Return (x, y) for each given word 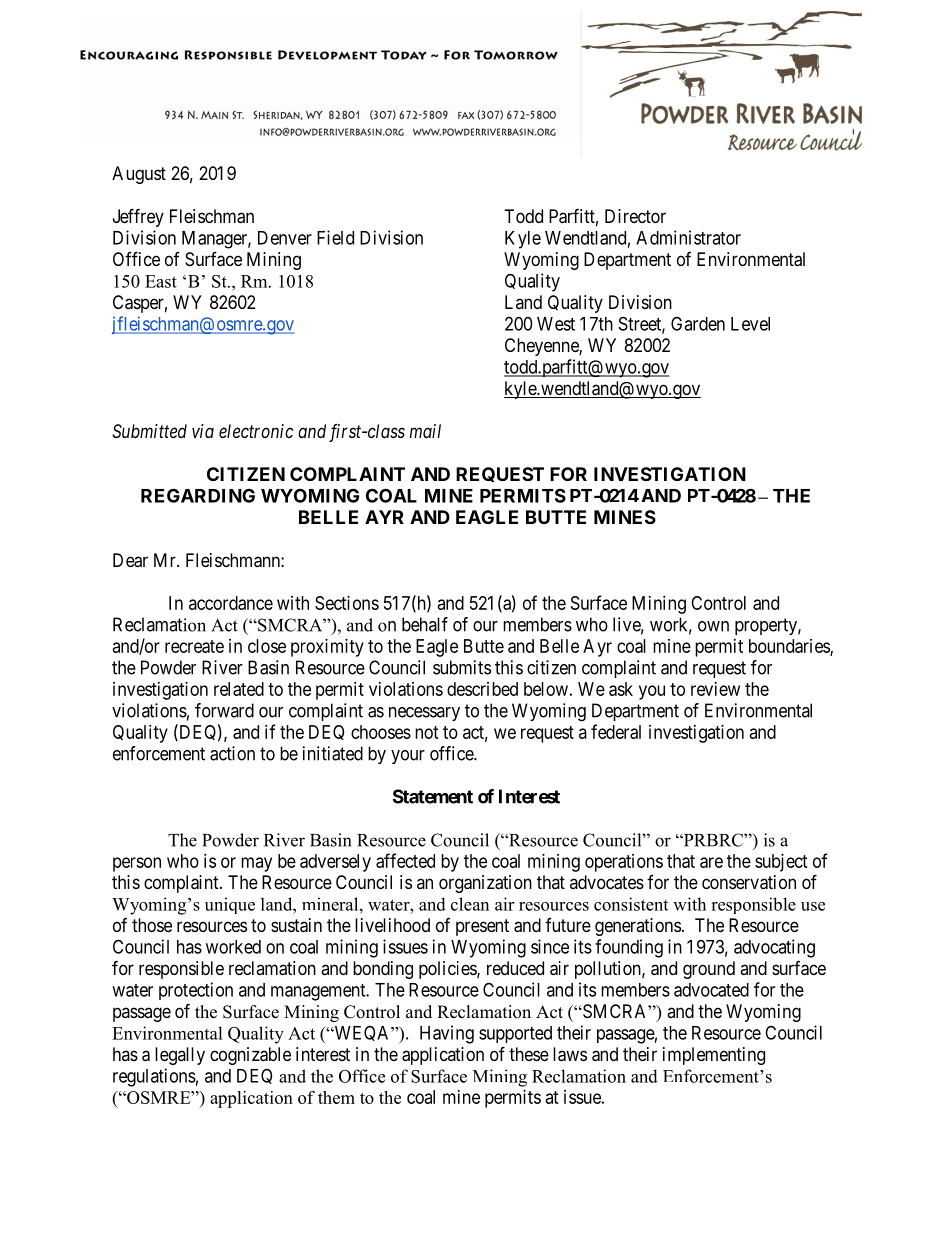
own (713, 626)
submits (462, 667)
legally (180, 1056)
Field (335, 237)
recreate (194, 646)
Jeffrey (138, 217)
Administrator (688, 237)
